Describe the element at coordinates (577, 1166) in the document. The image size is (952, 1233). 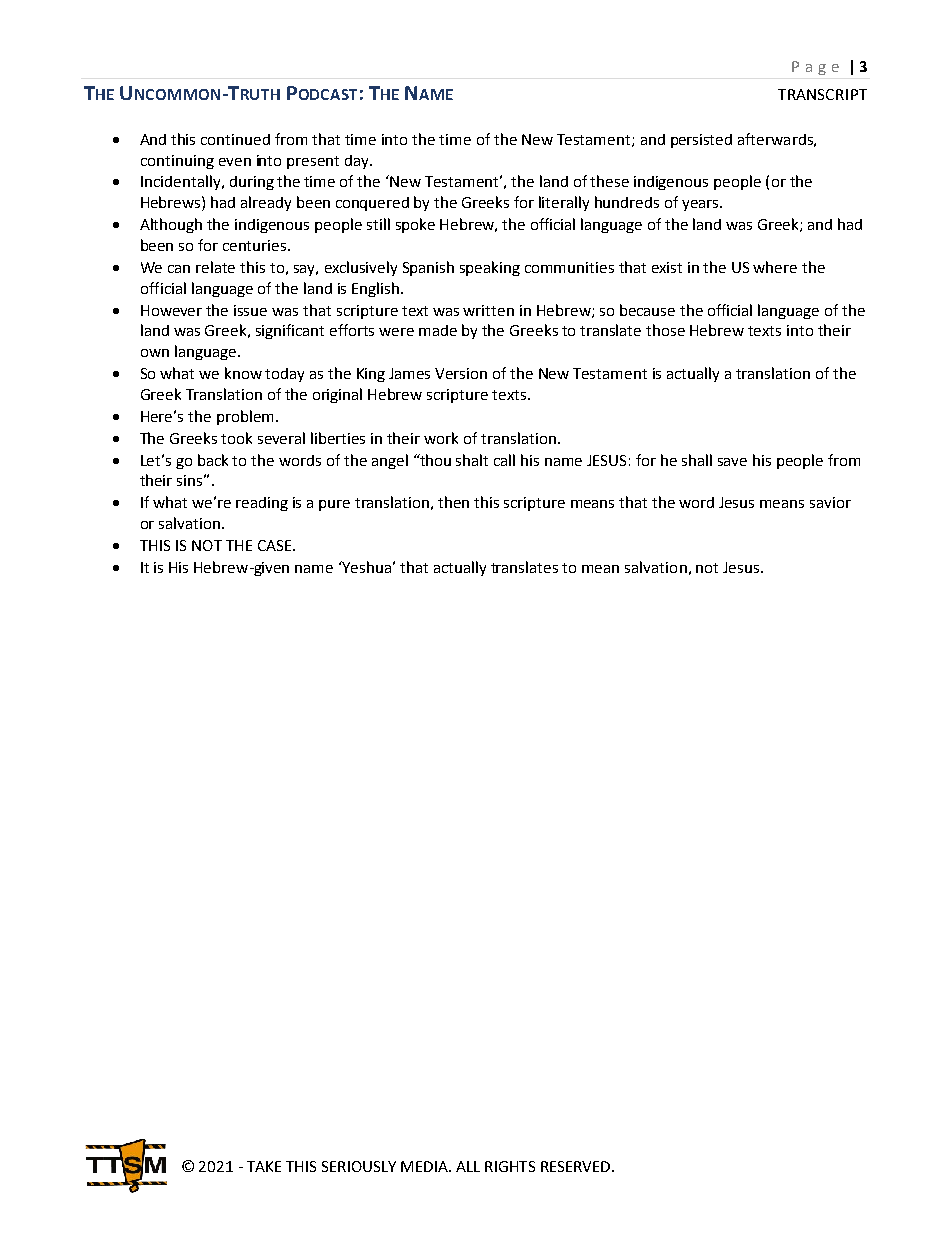
I see `RESERVED` at that location.
